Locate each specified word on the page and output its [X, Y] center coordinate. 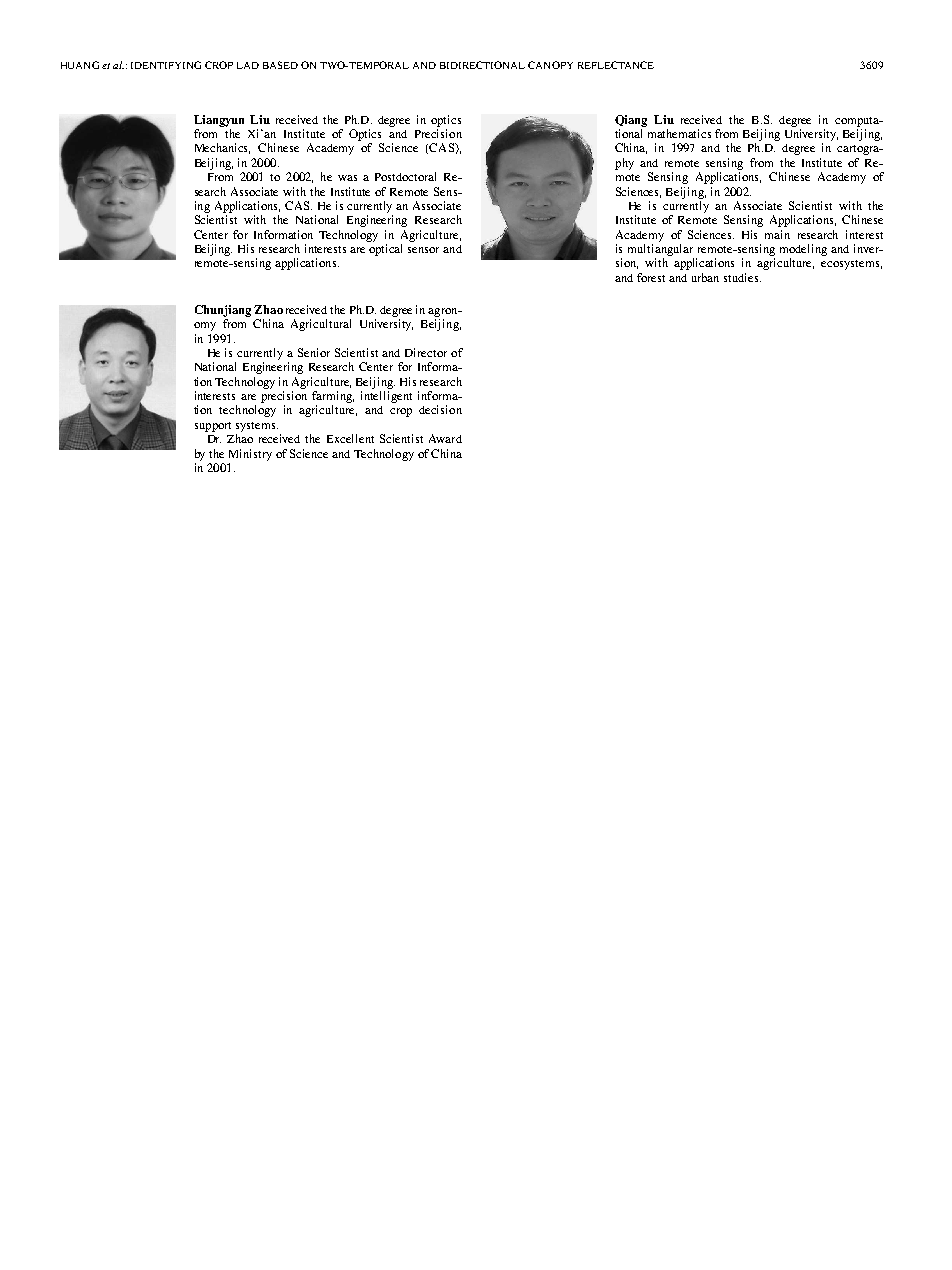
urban [705, 277]
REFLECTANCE [616, 65]
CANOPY [550, 65]
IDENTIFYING [166, 65]
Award [445, 438]
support [213, 427]
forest [651, 277]
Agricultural [321, 325]
